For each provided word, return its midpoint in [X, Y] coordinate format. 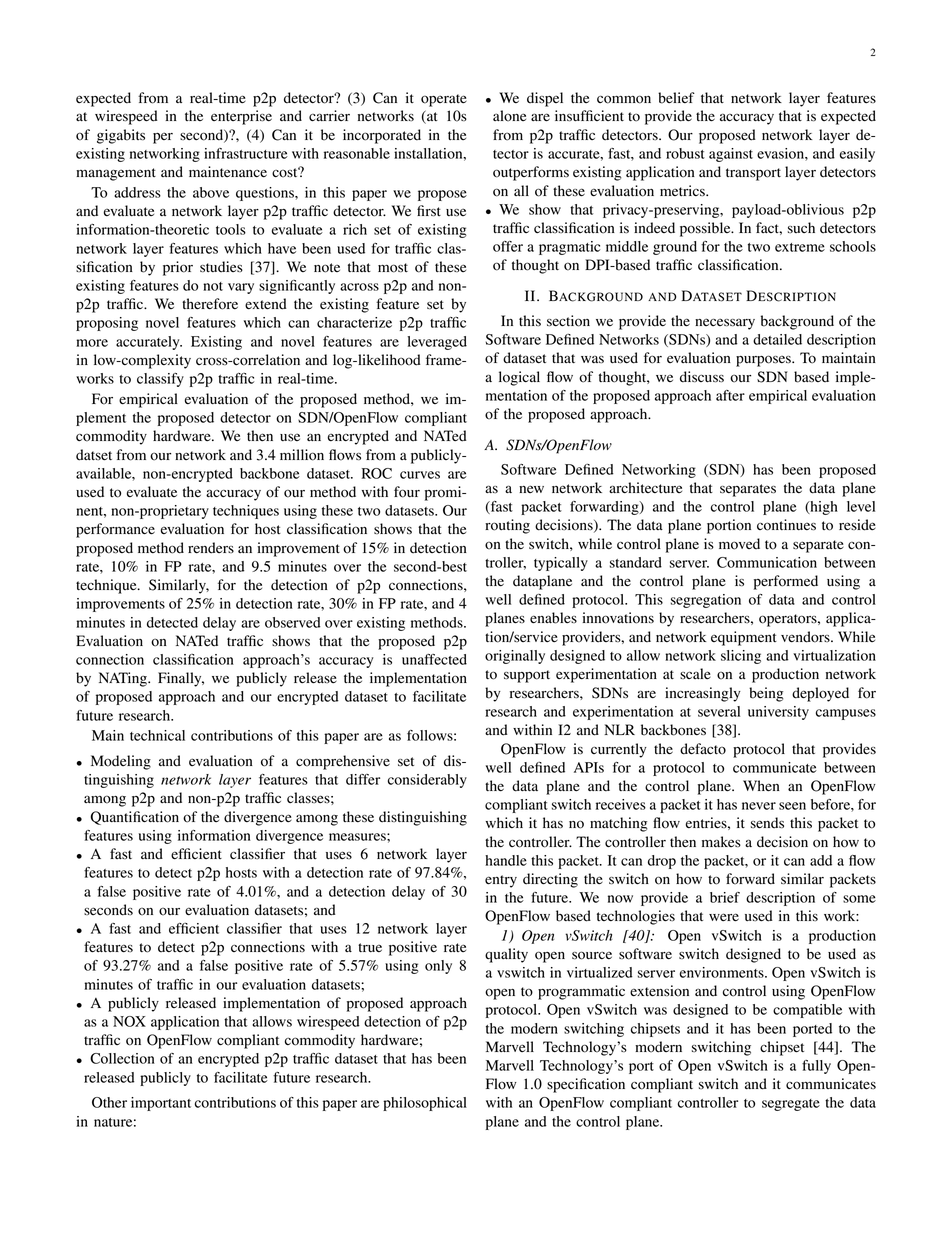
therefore [210, 304]
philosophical [425, 1104]
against [731, 155]
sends [767, 823]
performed [786, 582]
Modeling [121, 762]
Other [109, 1102]
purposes [764, 361]
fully [816, 1067]
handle [506, 860]
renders [211, 548]
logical [519, 378]
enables [553, 618]
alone [509, 116]
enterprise [241, 117]
